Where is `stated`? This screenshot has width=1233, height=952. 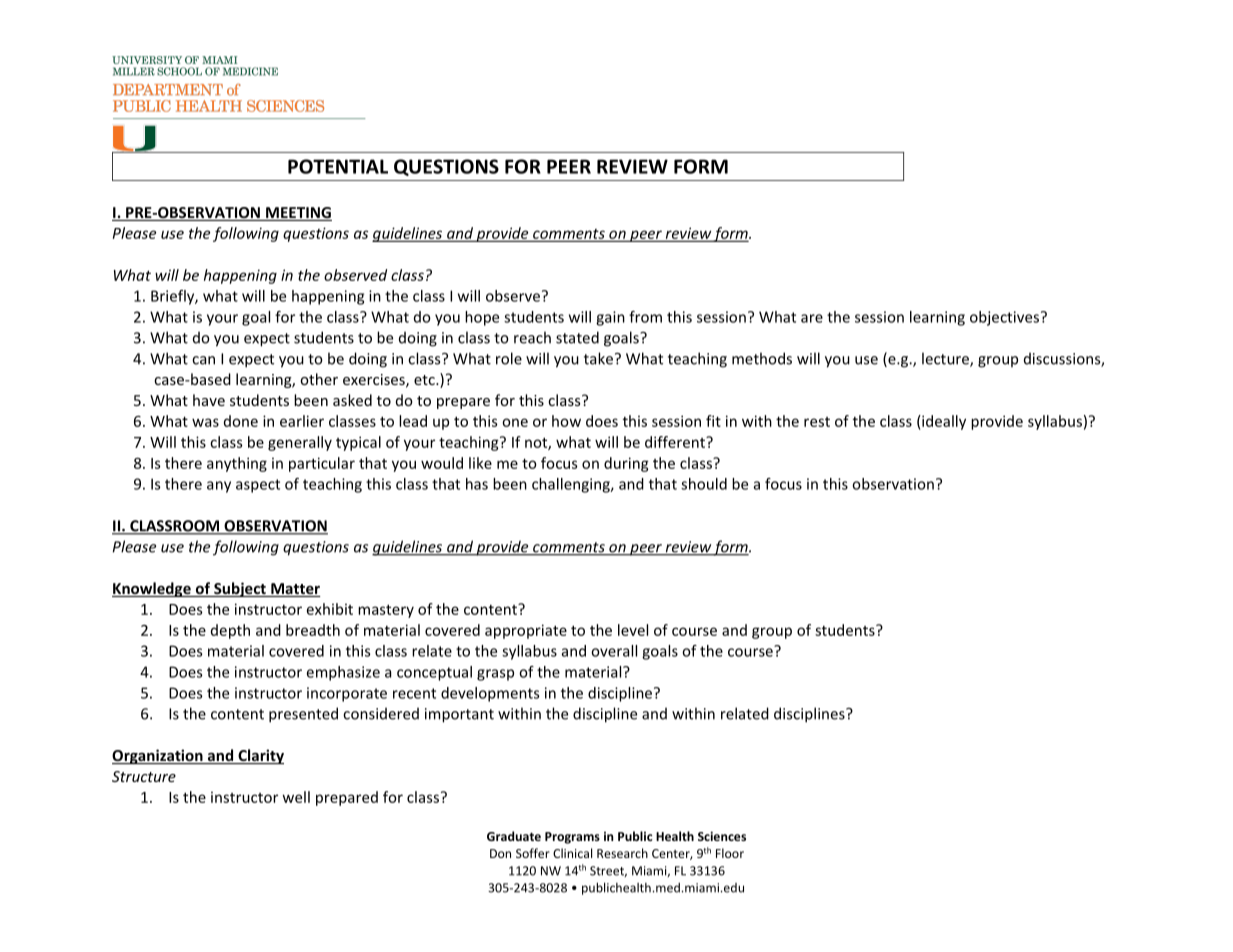 stated is located at coordinates (577, 337).
